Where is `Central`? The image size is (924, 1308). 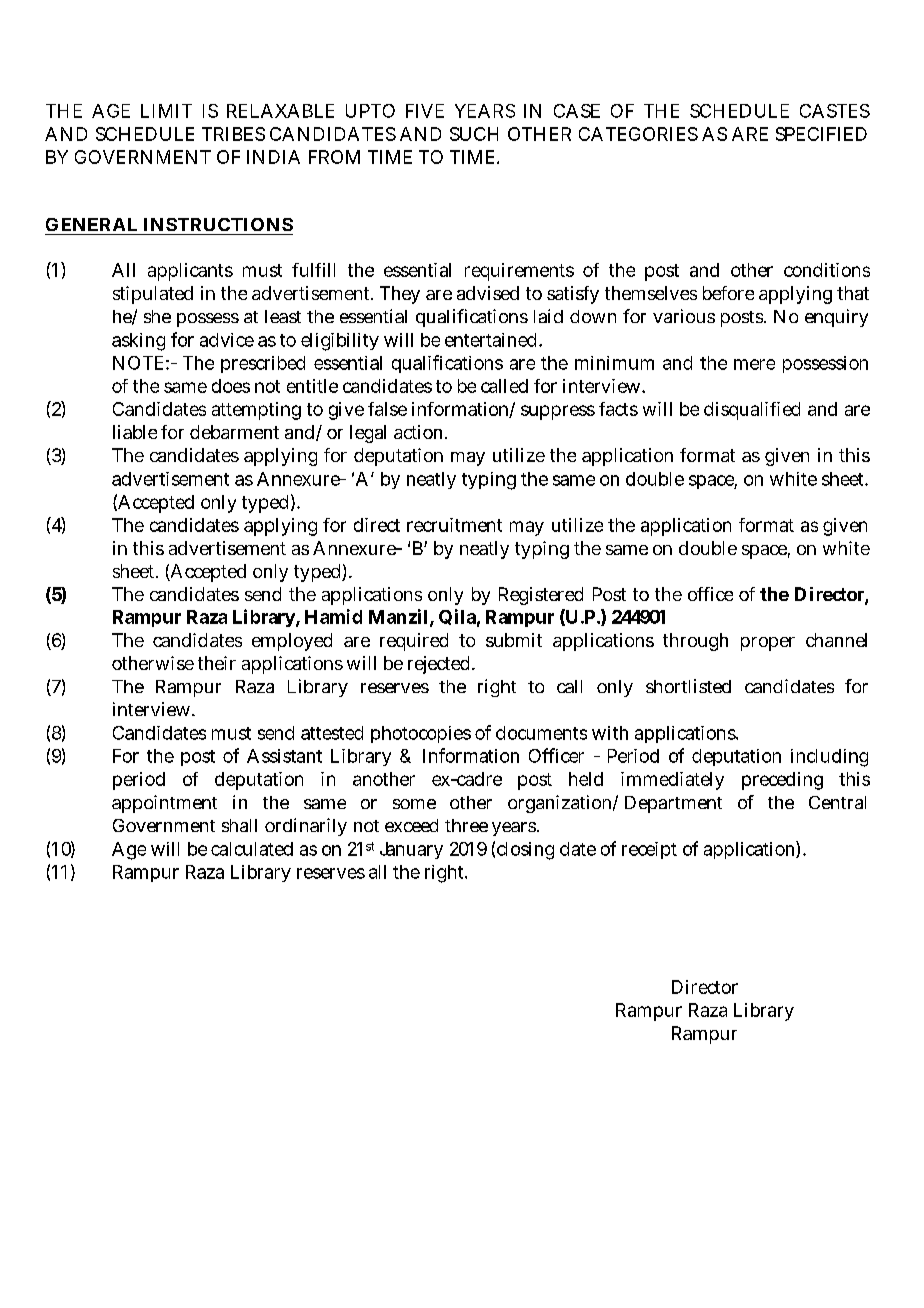 Central is located at coordinates (837, 802).
